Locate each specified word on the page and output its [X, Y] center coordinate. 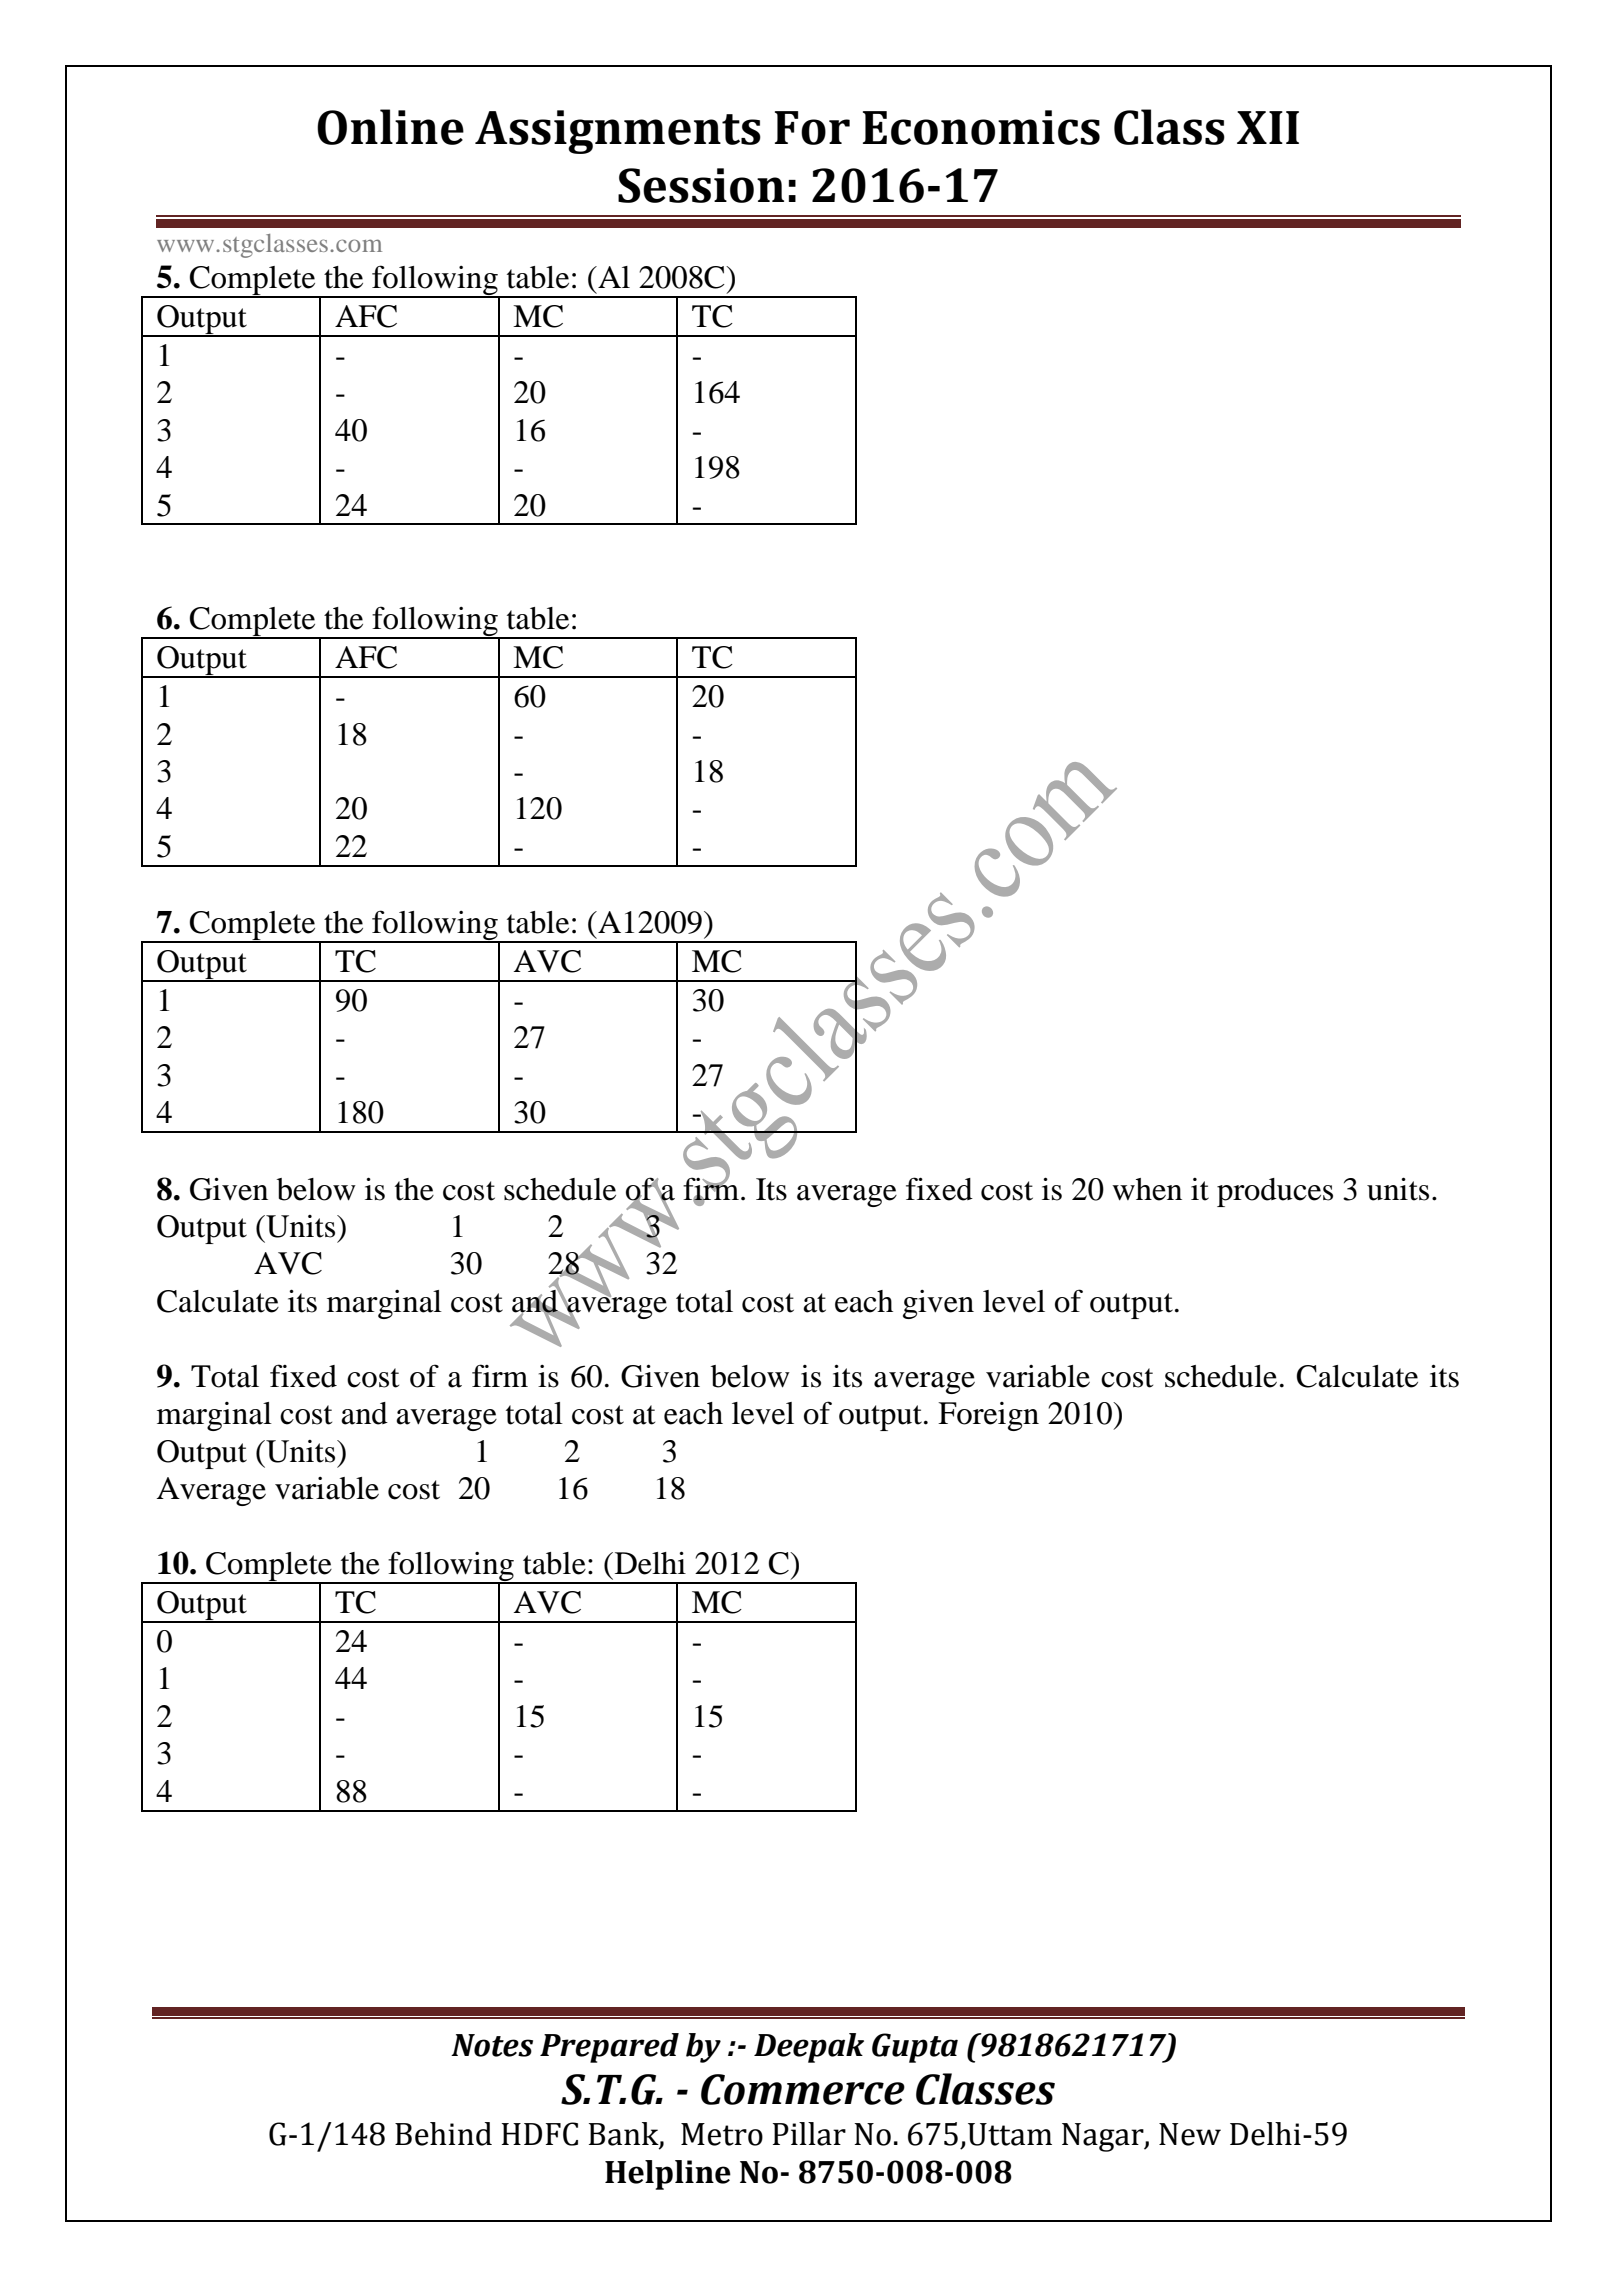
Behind [443, 2134]
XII [1268, 127]
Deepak [809, 2048]
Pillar [809, 2134]
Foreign [988, 1416]
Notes [492, 2045]
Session [701, 185]
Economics [981, 127]
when [1147, 1189]
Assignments [618, 132]
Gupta [915, 2048]
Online [390, 127]
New [1190, 2134]
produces [1275, 1192]
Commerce [803, 2089]
